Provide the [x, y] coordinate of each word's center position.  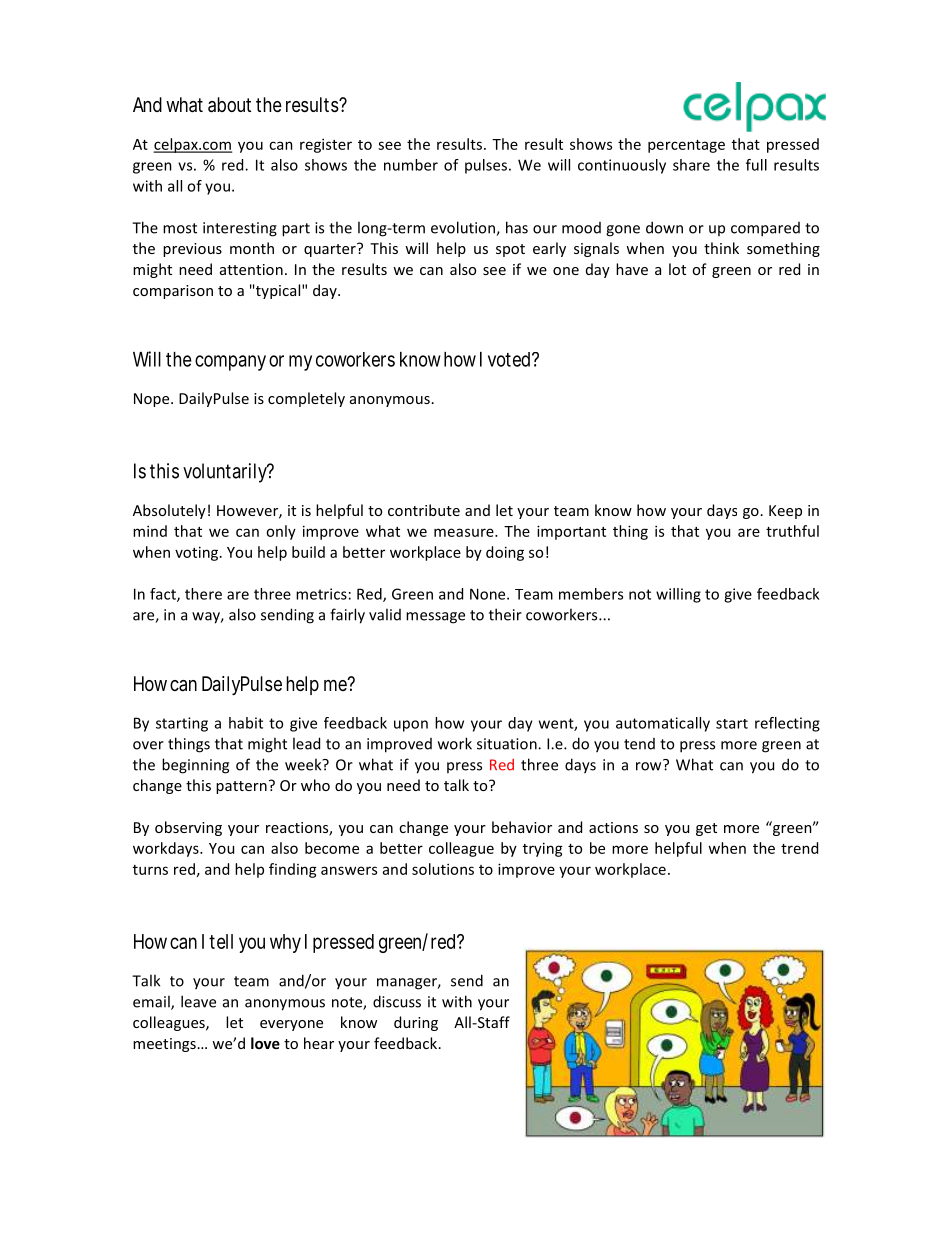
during [416, 1023]
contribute [424, 510]
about [229, 105]
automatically [663, 724]
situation [508, 744]
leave [198, 1001]
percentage [686, 146]
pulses [487, 166]
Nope [153, 400]
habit [246, 723]
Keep [785, 512]
